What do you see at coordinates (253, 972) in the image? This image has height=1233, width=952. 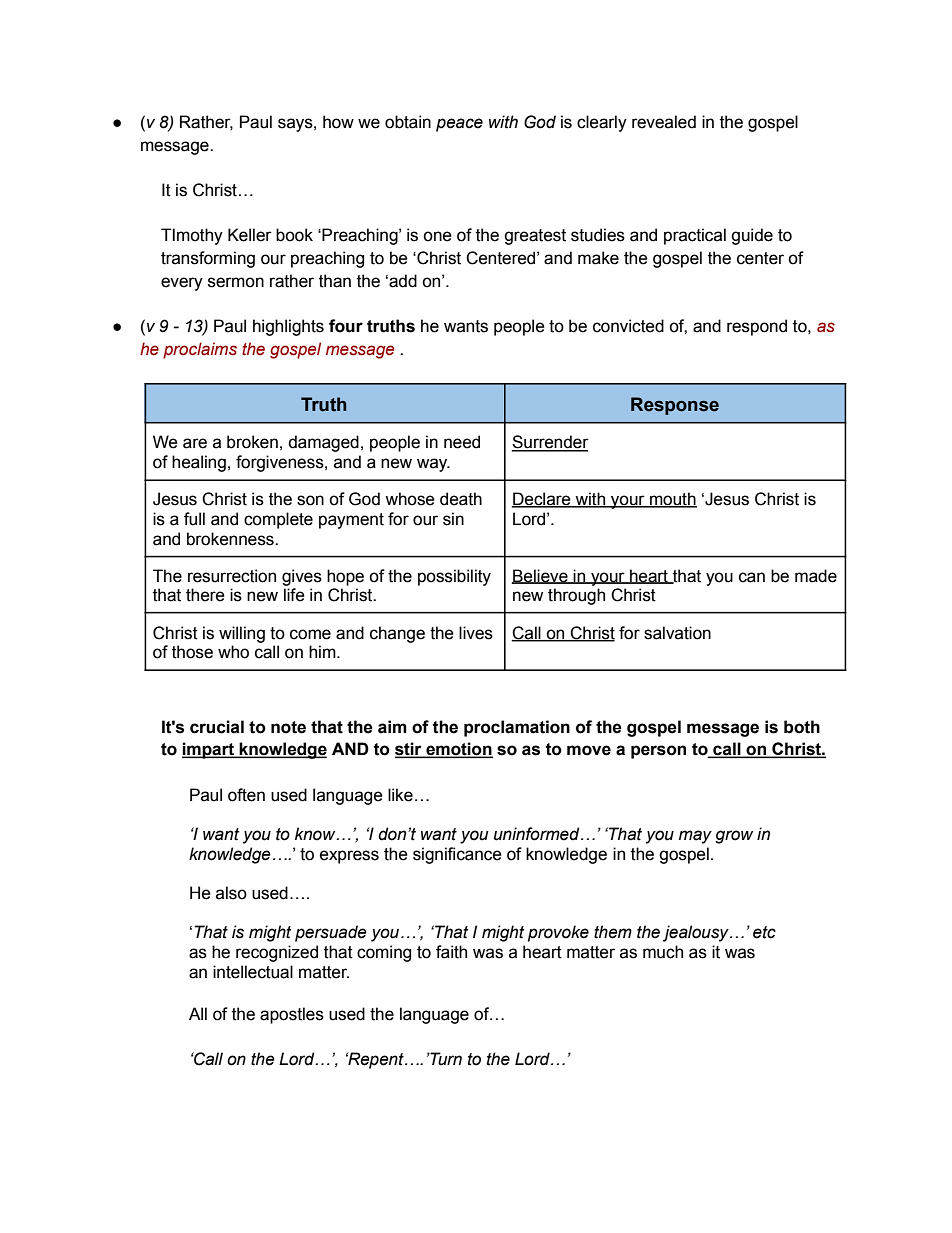 I see `intellectual` at bounding box center [253, 972].
